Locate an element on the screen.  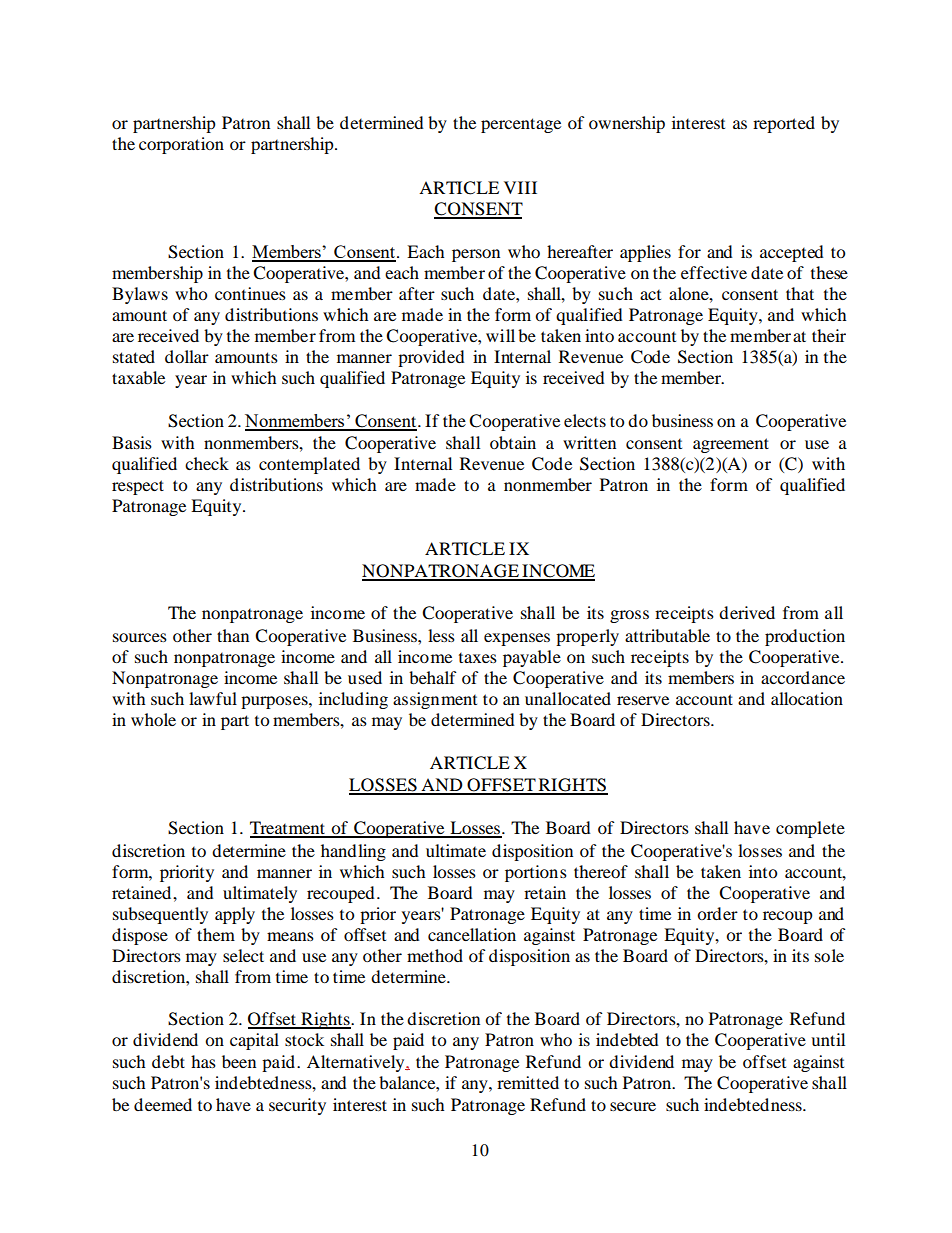
has is located at coordinates (203, 1061).
